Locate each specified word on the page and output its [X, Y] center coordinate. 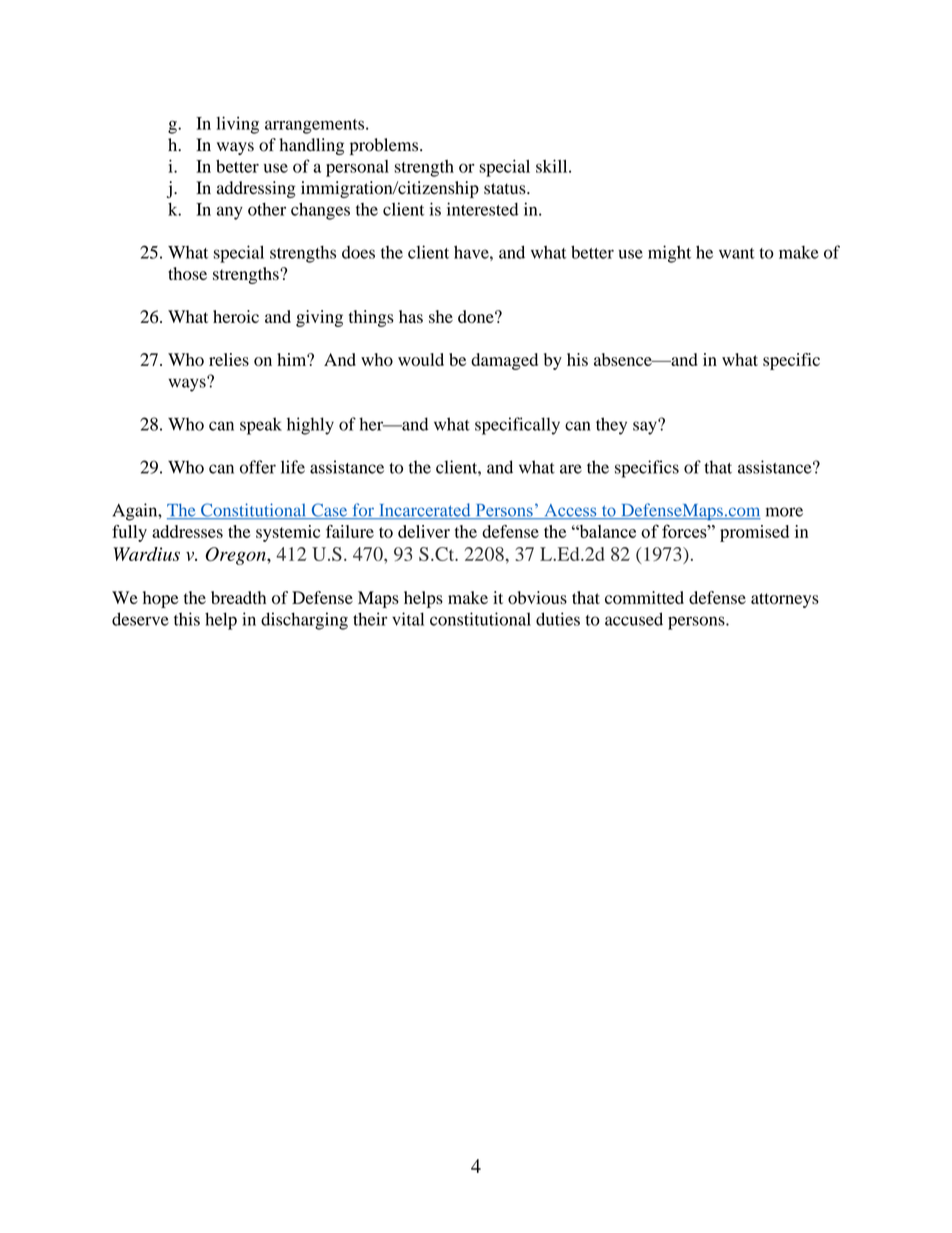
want [737, 253]
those [187, 273]
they [611, 426]
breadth [238, 597]
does [358, 252]
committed [644, 597]
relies [229, 359]
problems [385, 146]
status [506, 189]
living [237, 125]
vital [408, 619]
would [421, 359]
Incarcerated [425, 511]
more [784, 512]
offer [258, 467]
